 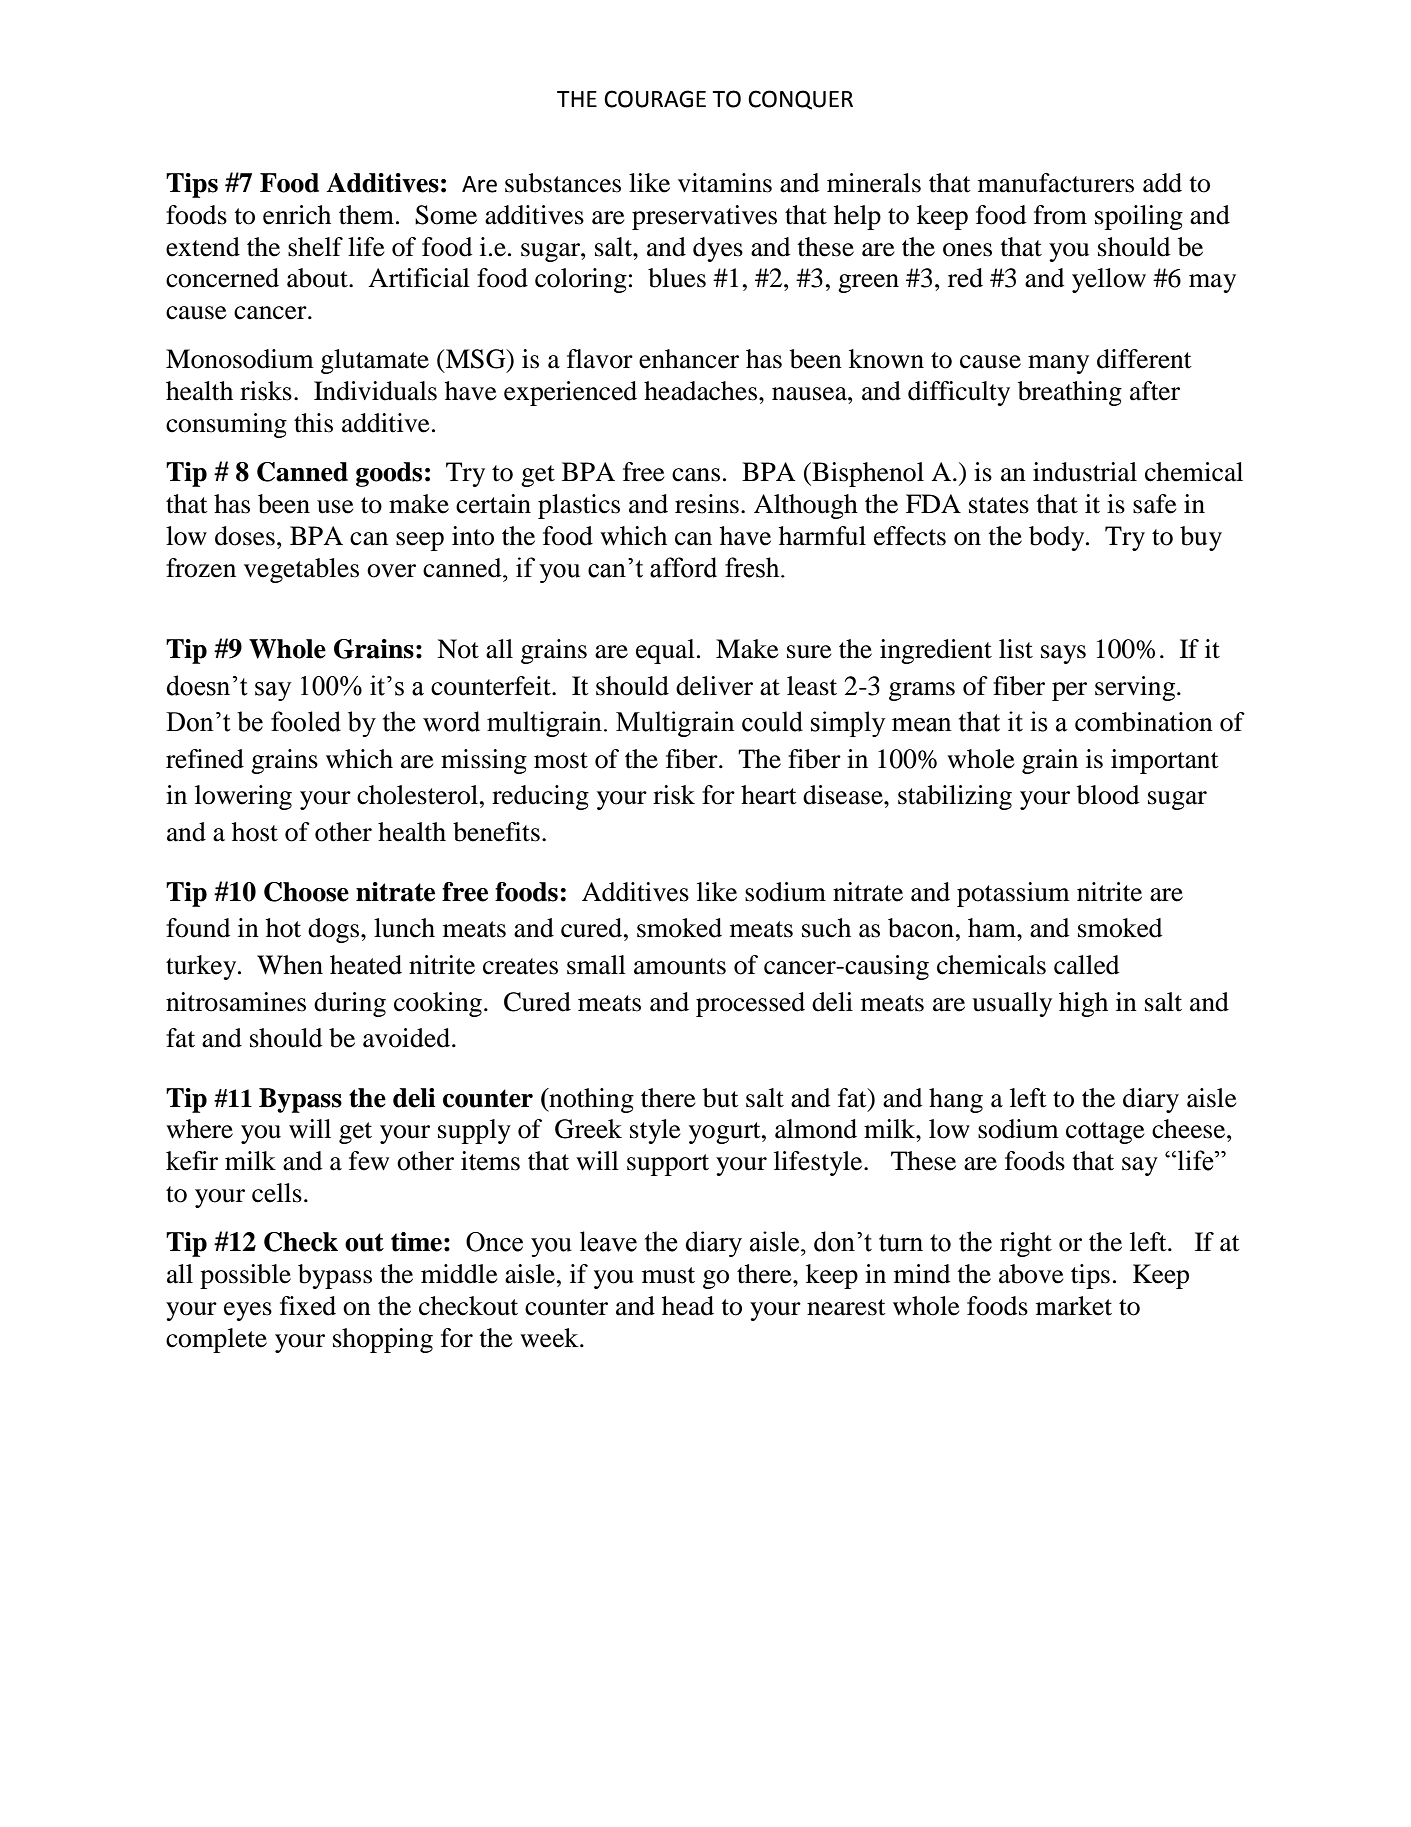 I want to click on afford, so click(x=683, y=567).
